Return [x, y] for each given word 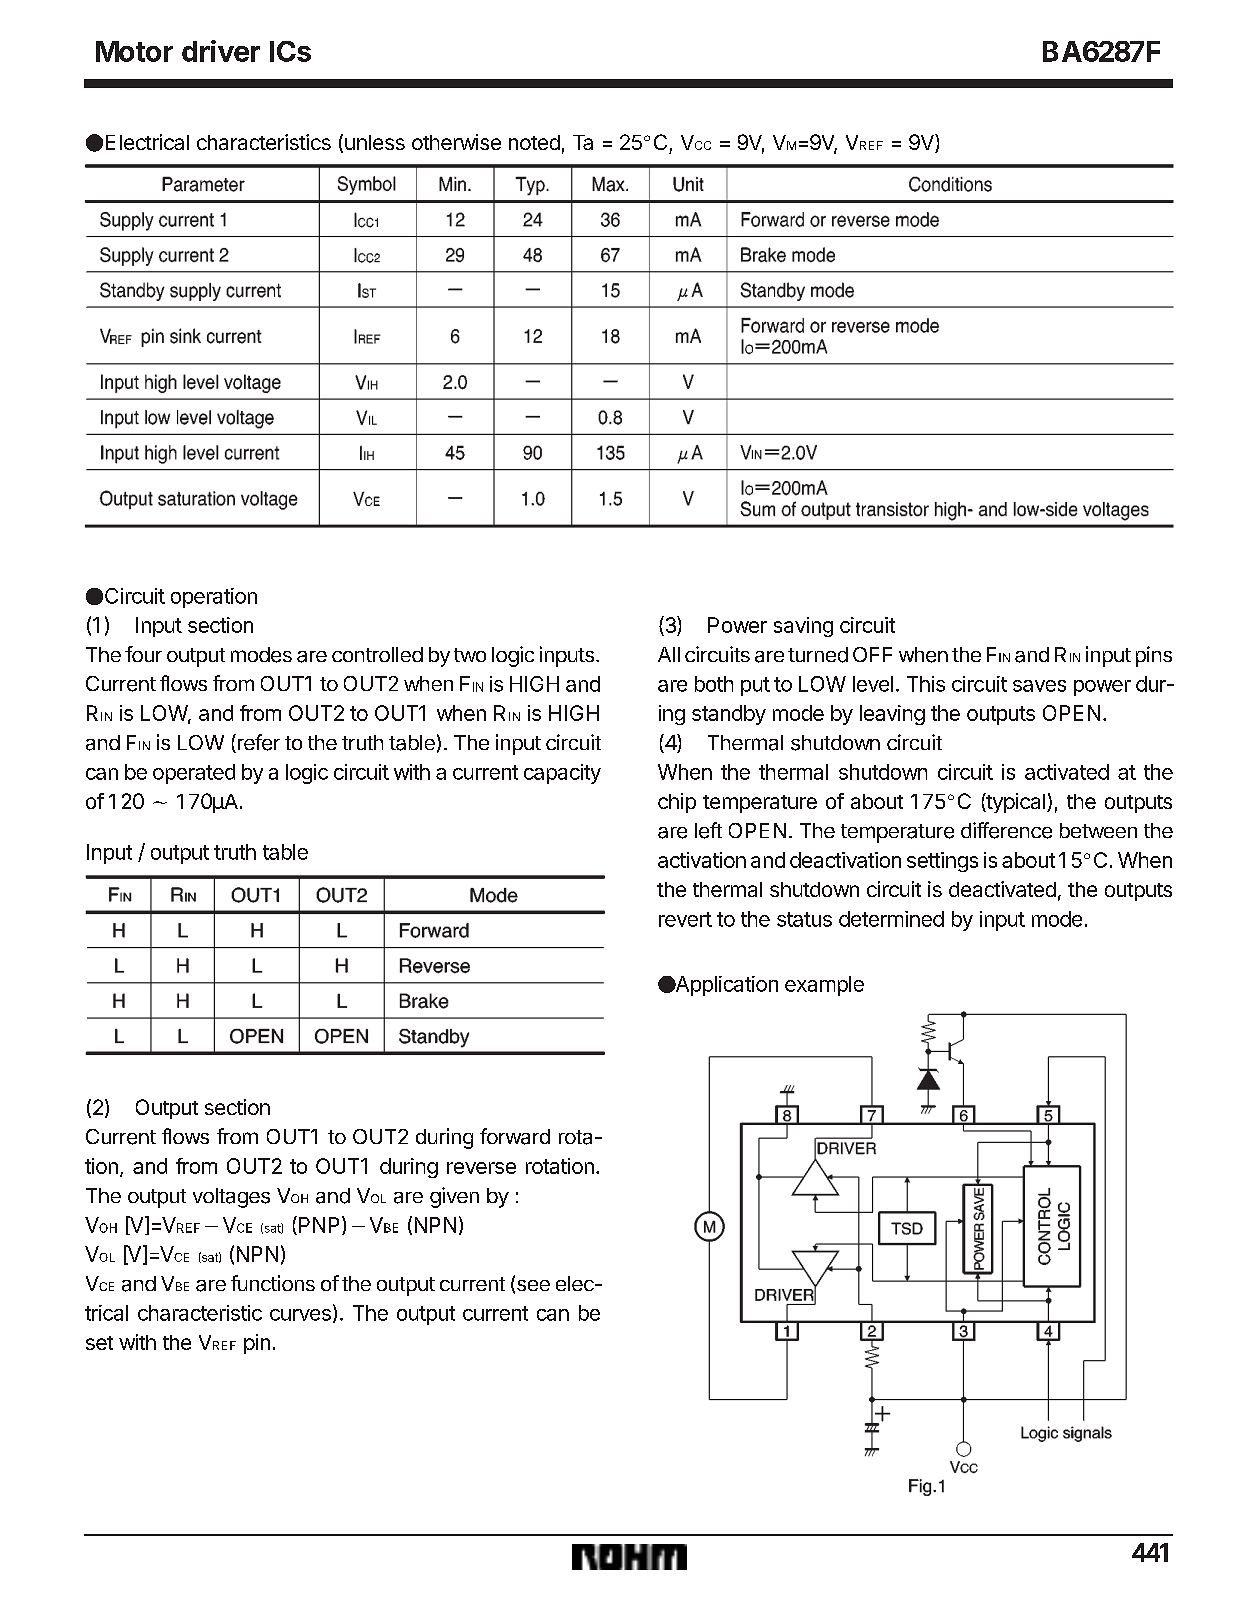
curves [300, 1315]
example [824, 986]
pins [1154, 656]
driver [221, 51]
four [143, 654]
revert [685, 919]
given [454, 1197]
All [669, 654]
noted [534, 142]
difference [1006, 830]
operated [194, 774]
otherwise [456, 142]
